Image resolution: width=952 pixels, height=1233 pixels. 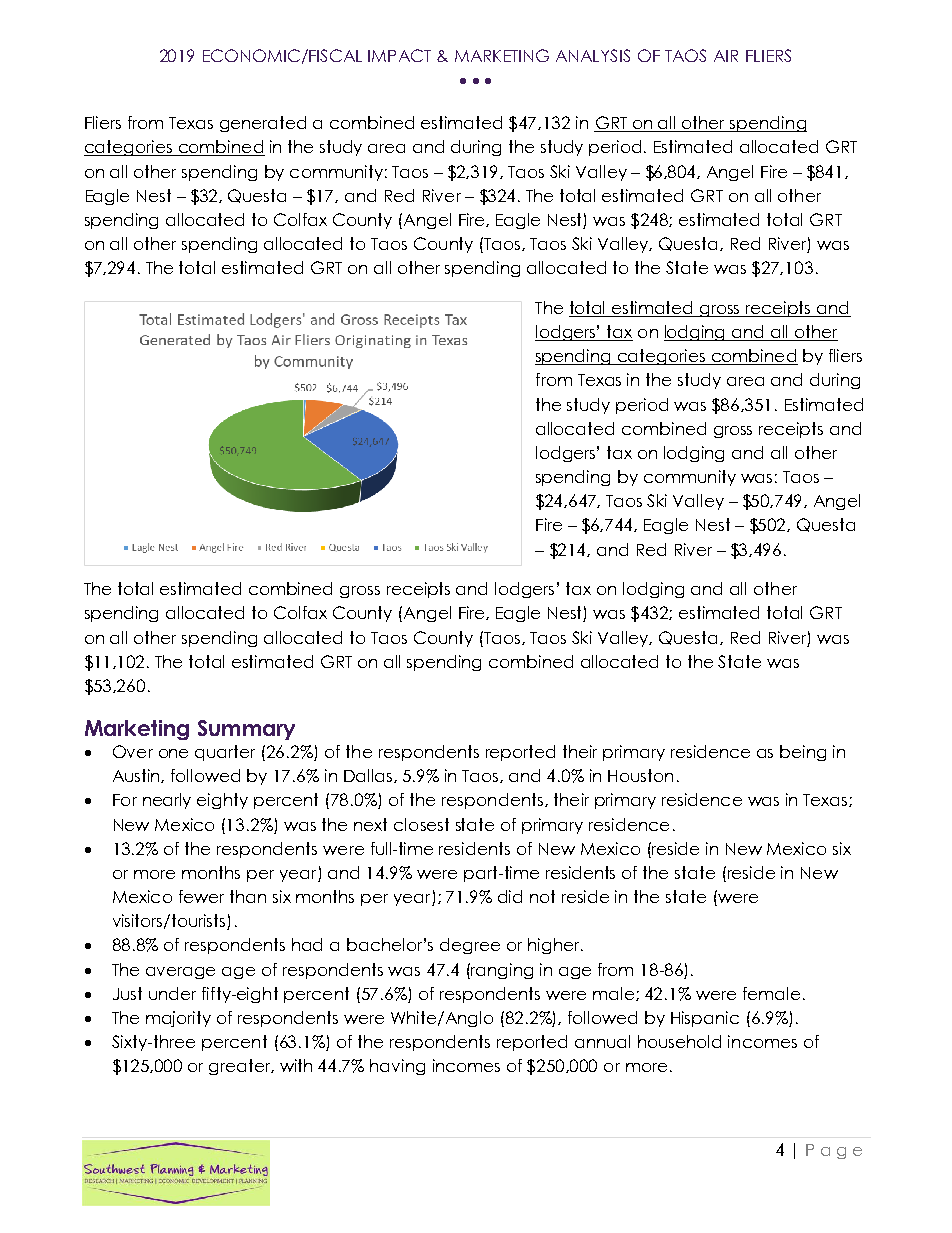 What do you see at coordinates (705, 1019) in the image?
I see `Hispanic` at bounding box center [705, 1019].
